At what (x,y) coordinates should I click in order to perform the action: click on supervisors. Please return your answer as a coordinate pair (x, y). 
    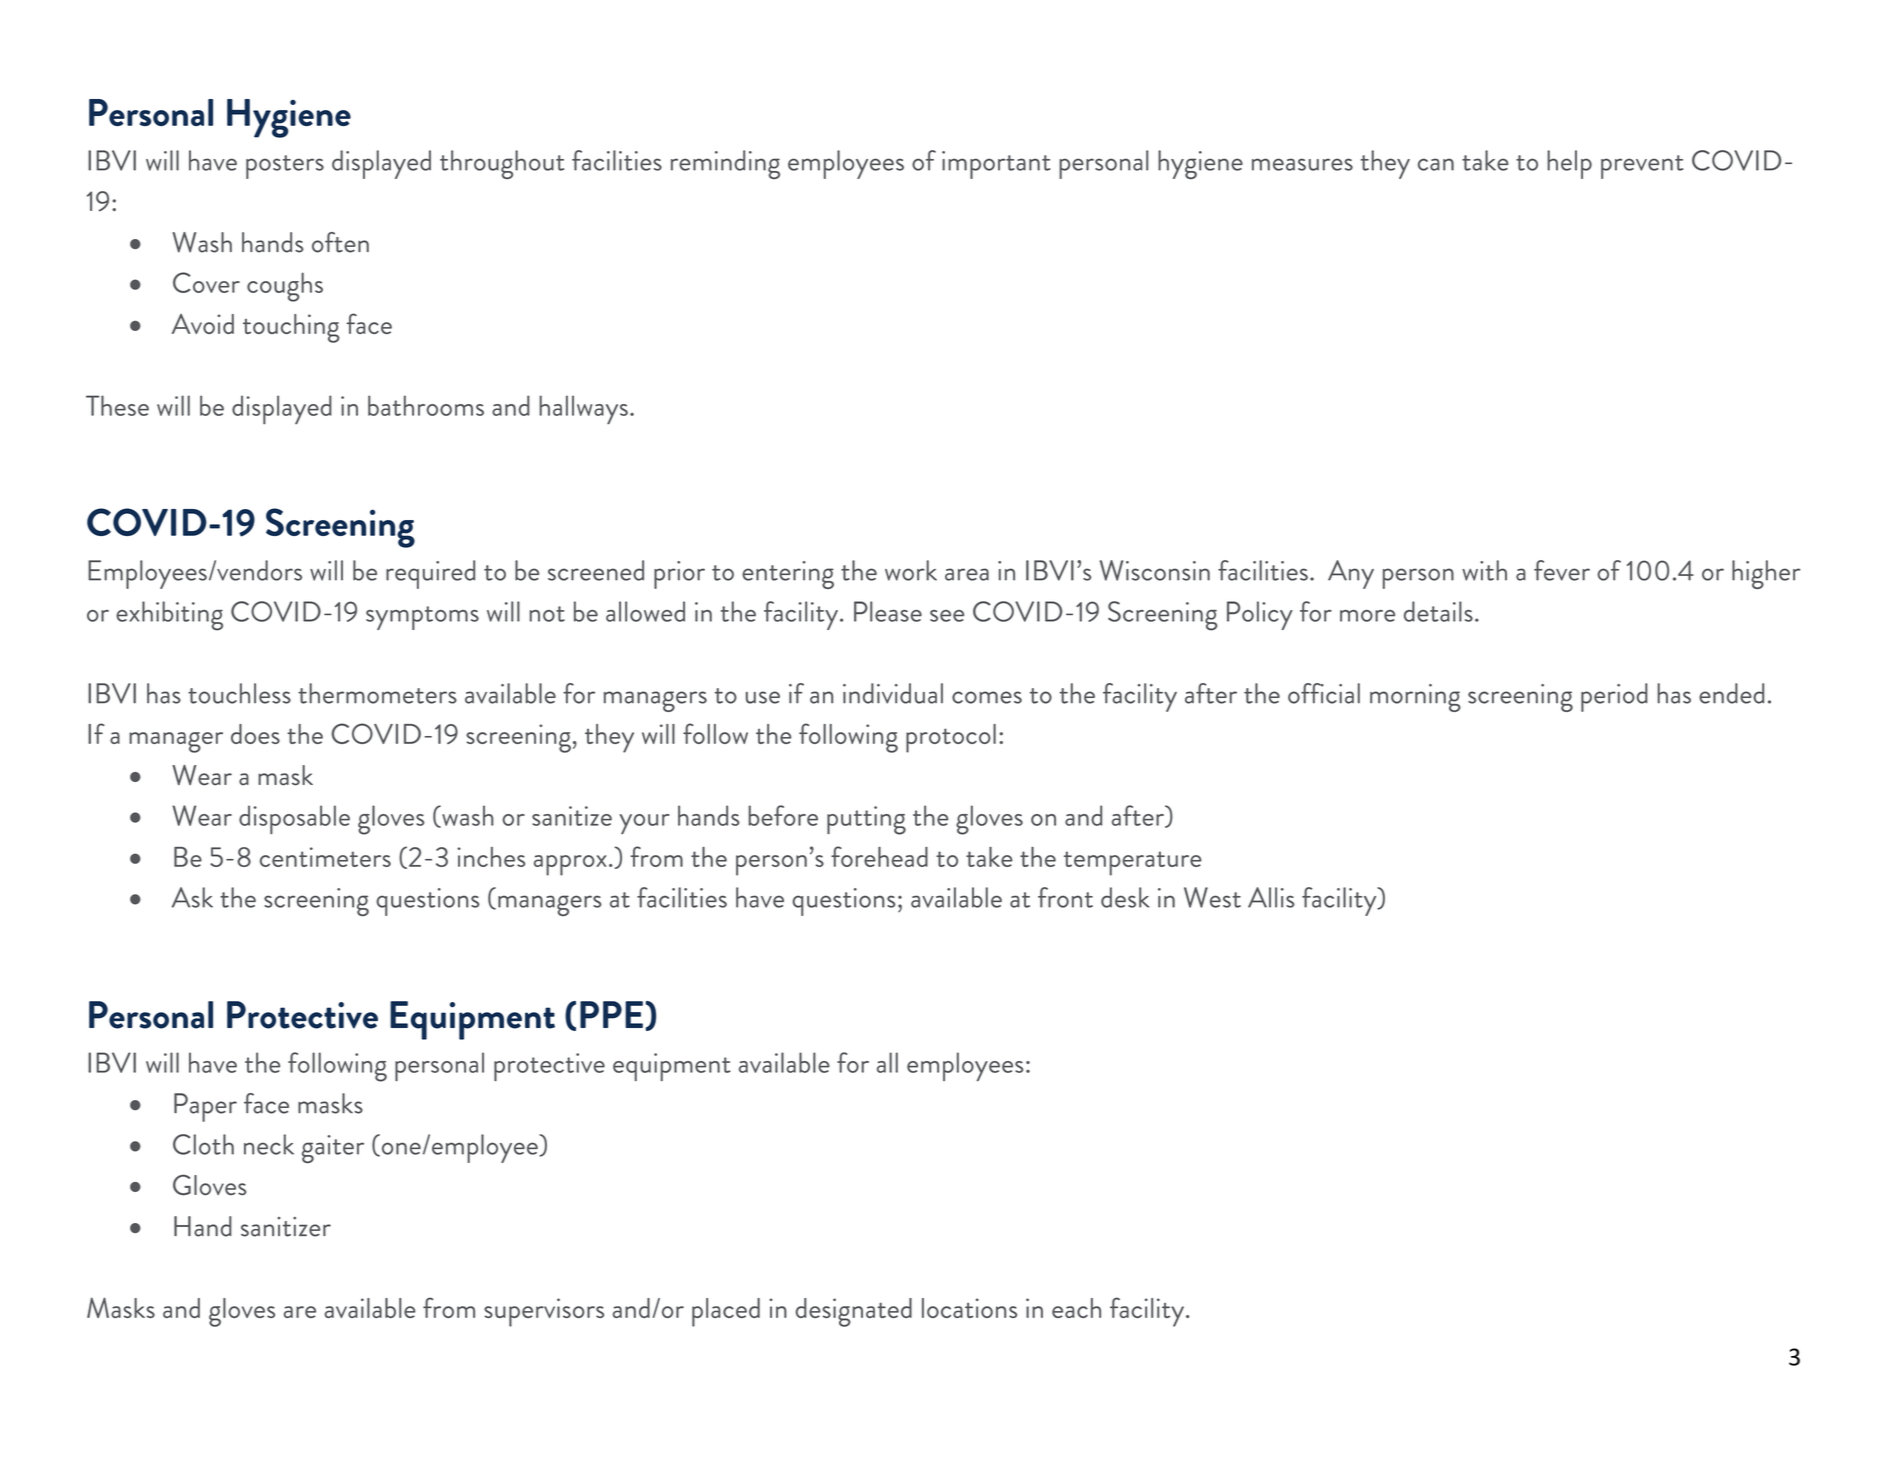
    Looking at the image, I should click on (544, 1312).
